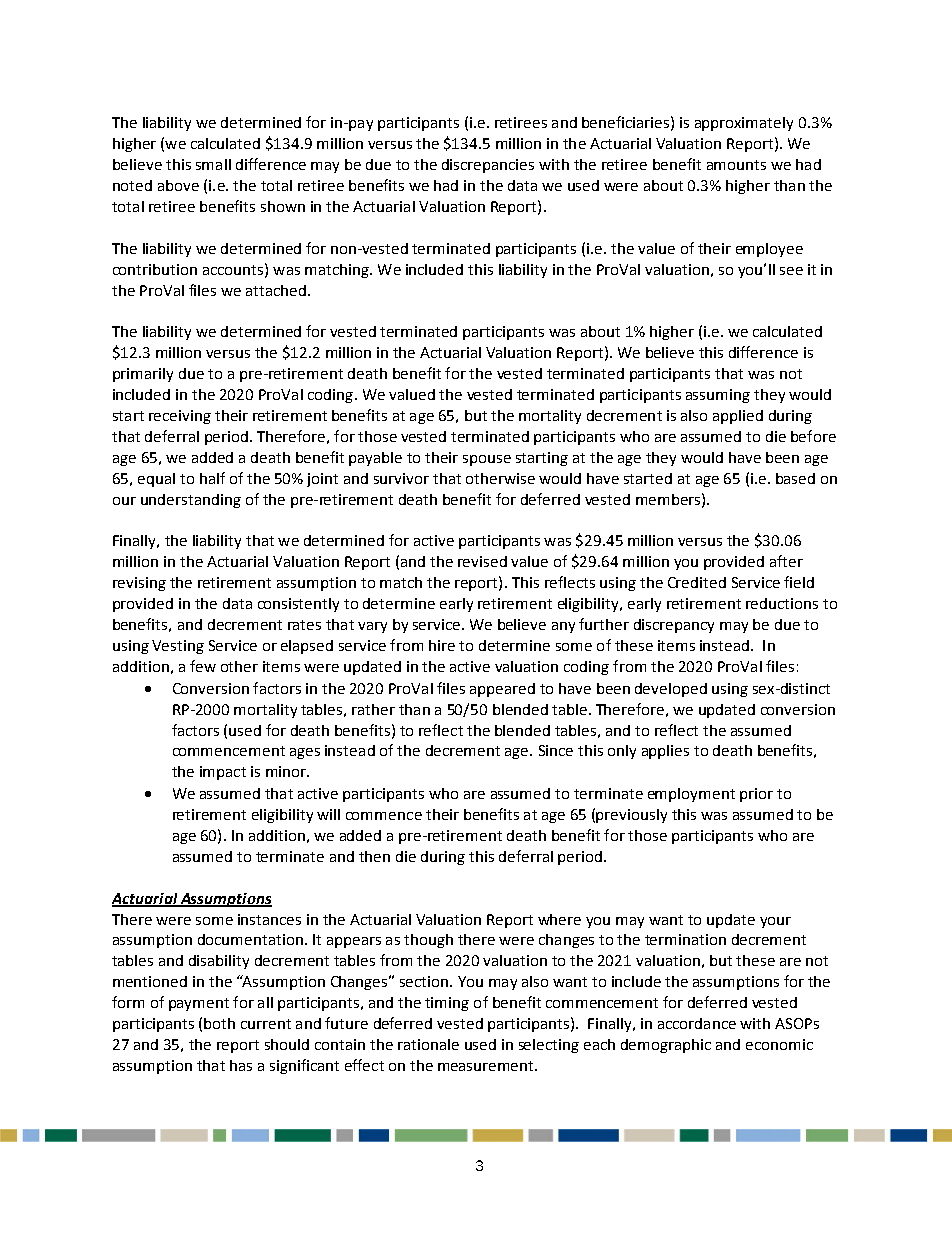 The width and height of the document is (952, 1233). What do you see at coordinates (736, 165) in the document?
I see `amounts` at bounding box center [736, 165].
